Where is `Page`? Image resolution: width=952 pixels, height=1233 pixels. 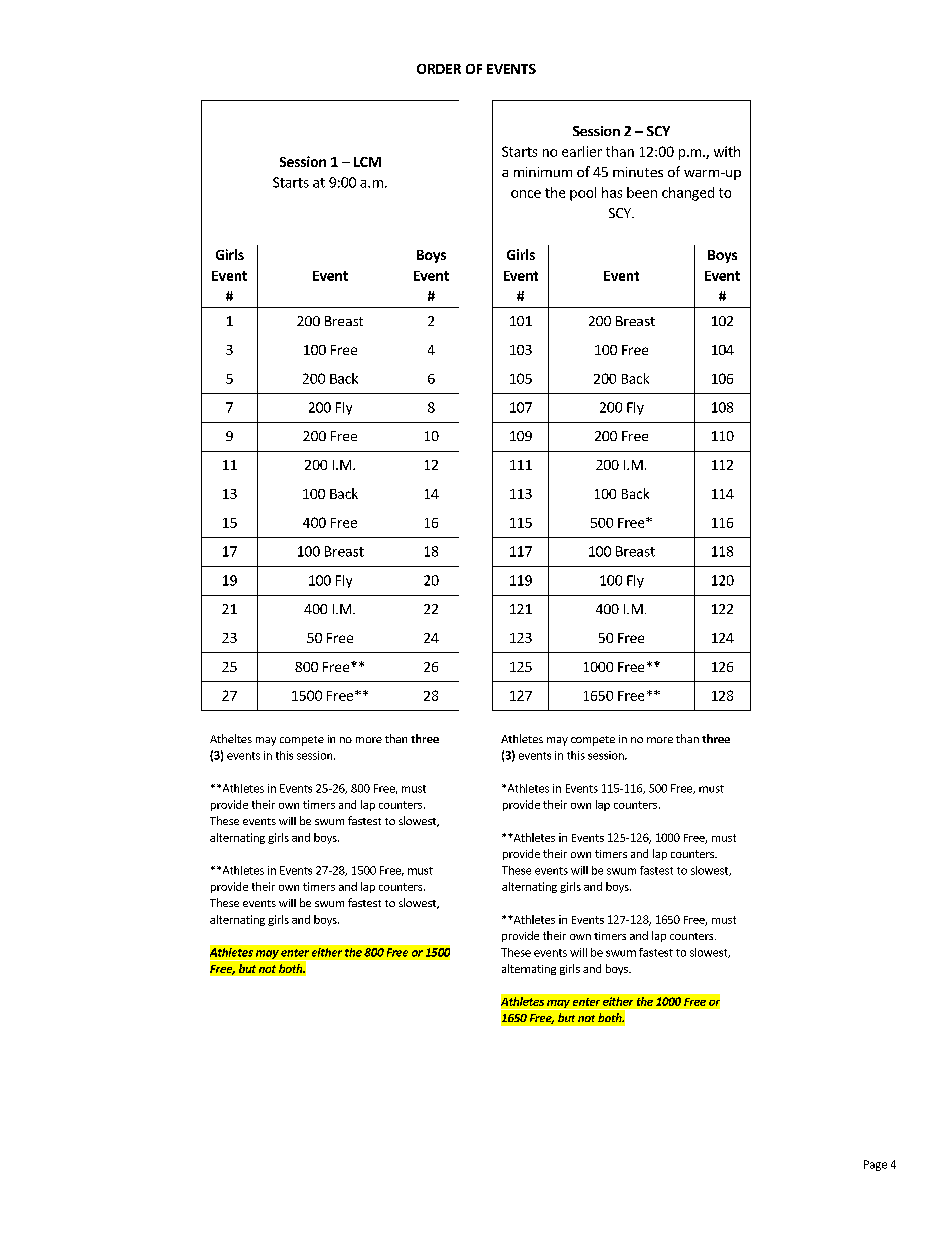
Page is located at coordinates (875, 1165).
